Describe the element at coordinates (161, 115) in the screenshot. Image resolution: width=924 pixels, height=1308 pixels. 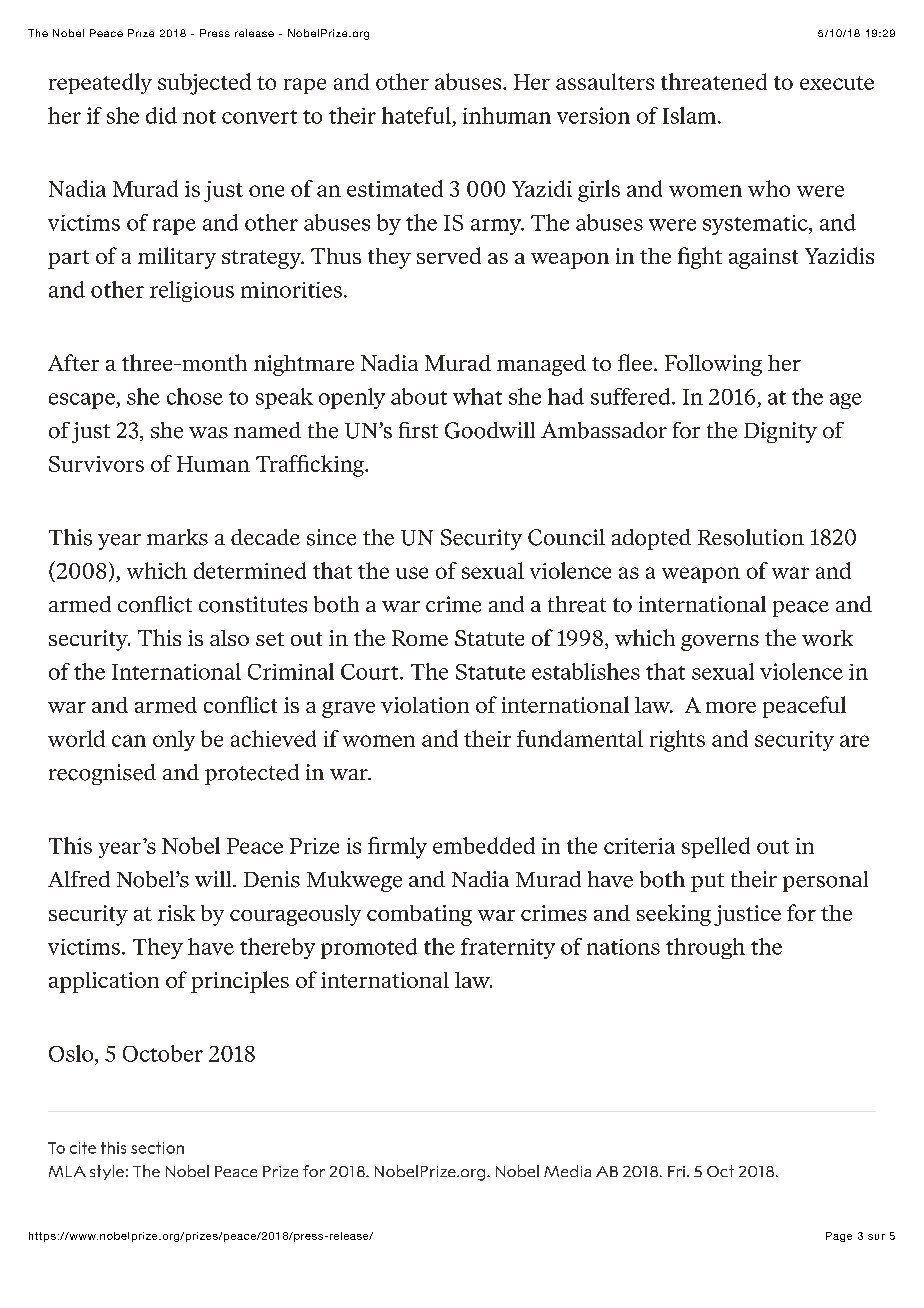
I see `did` at that location.
